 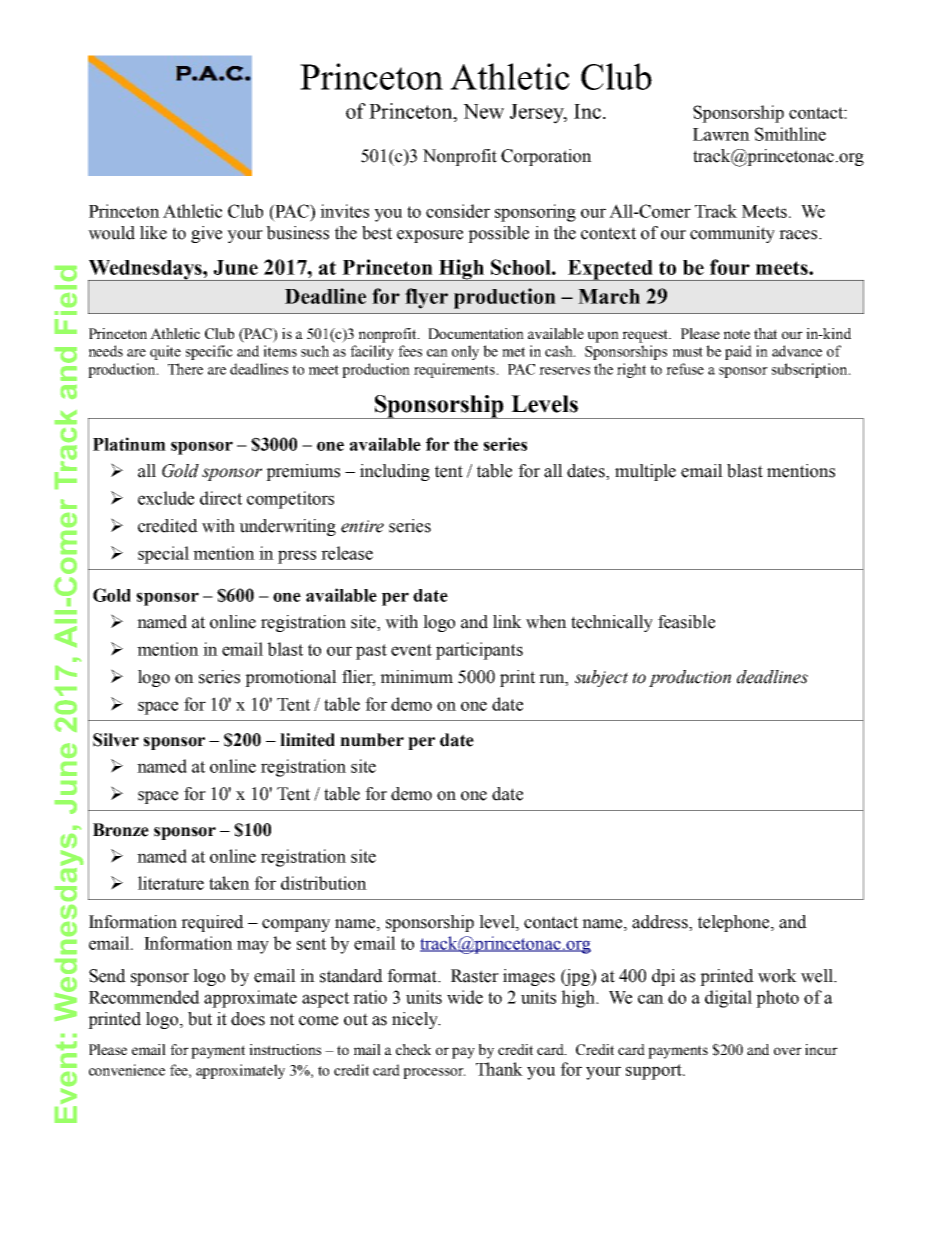 I want to click on paid, so click(x=738, y=352).
